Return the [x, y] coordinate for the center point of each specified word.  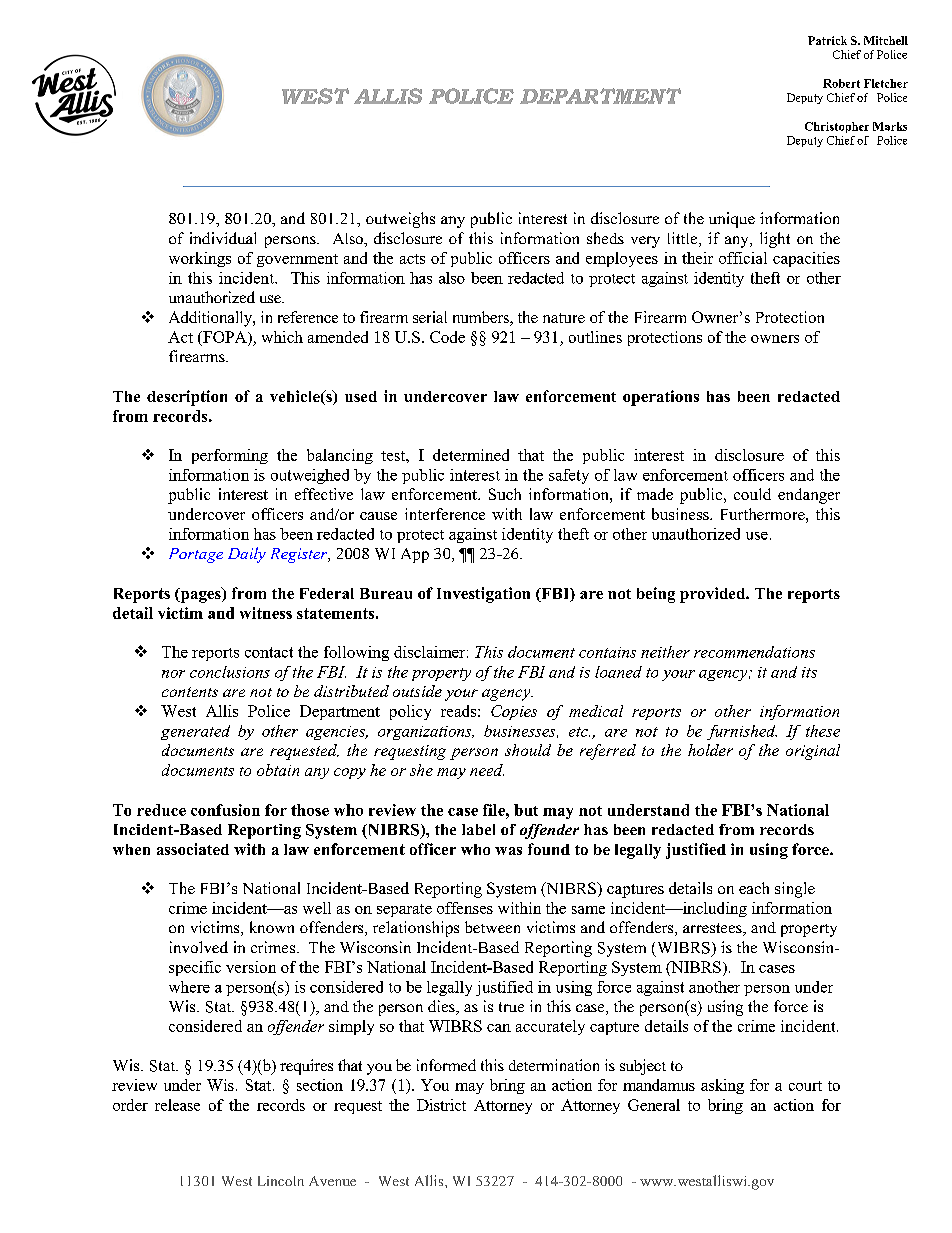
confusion [225, 810]
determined [471, 455]
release [177, 1105]
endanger [809, 496]
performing [230, 456]
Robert [841, 83]
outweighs [400, 220]
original [813, 752]
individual [223, 238]
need [487, 770]
